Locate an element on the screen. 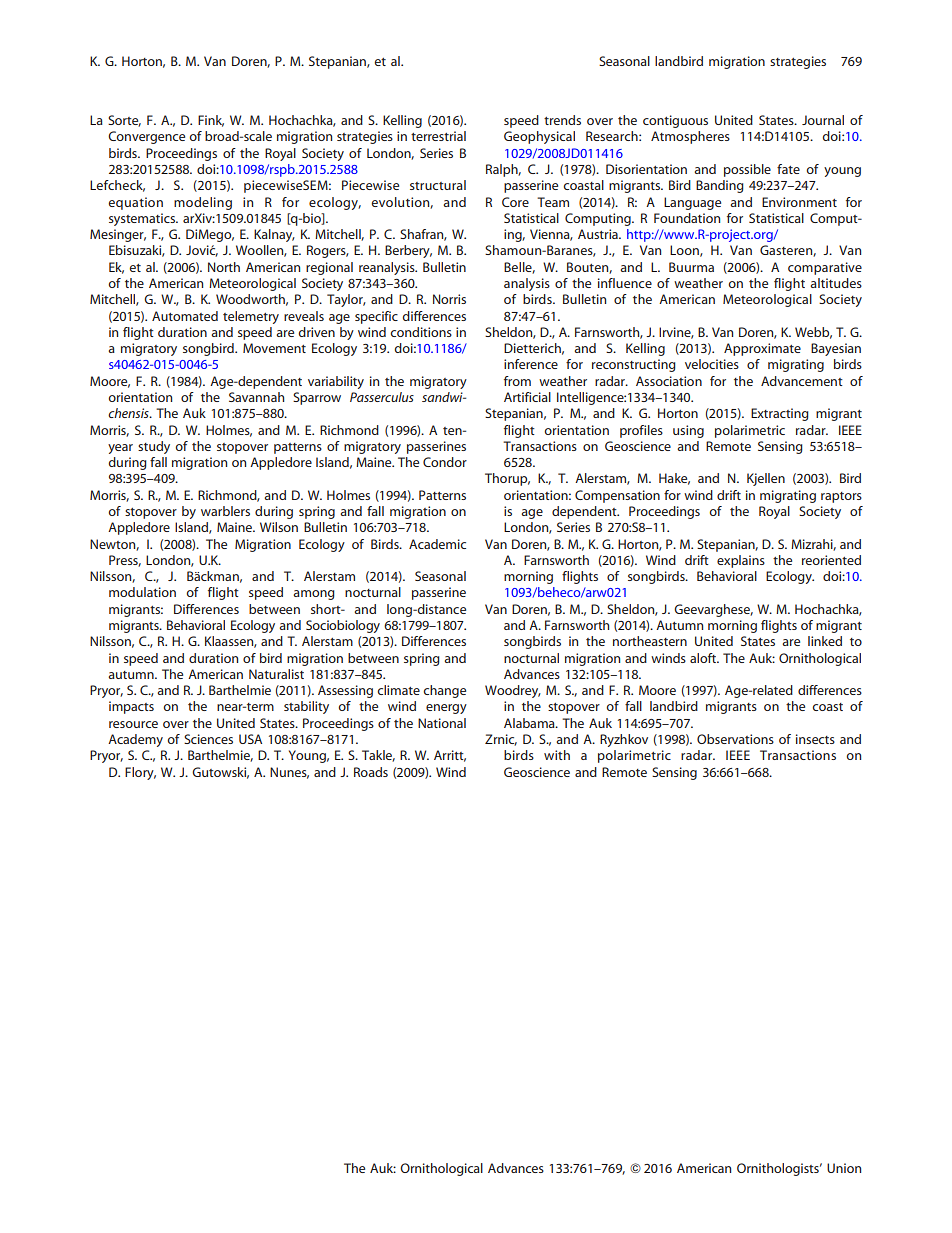 This screenshot has height=1233, width=952. Condor is located at coordinates (445, 462).
